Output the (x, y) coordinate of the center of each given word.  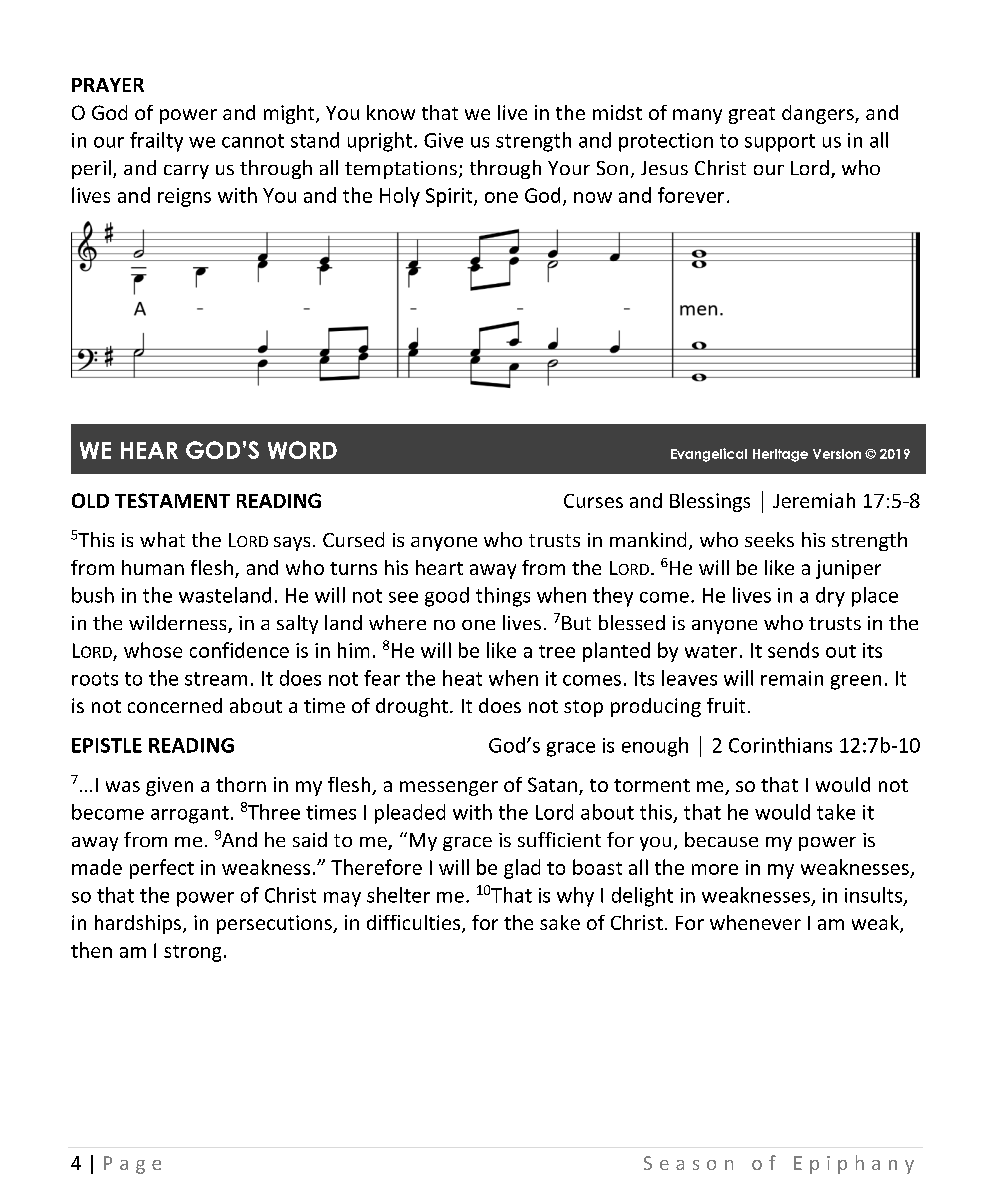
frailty (156, 142)
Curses (593, 501)
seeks (769, 539)
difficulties (415, 924)
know (391, 112)
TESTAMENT (172, 500)
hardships (139, 924)
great (752, 115)
